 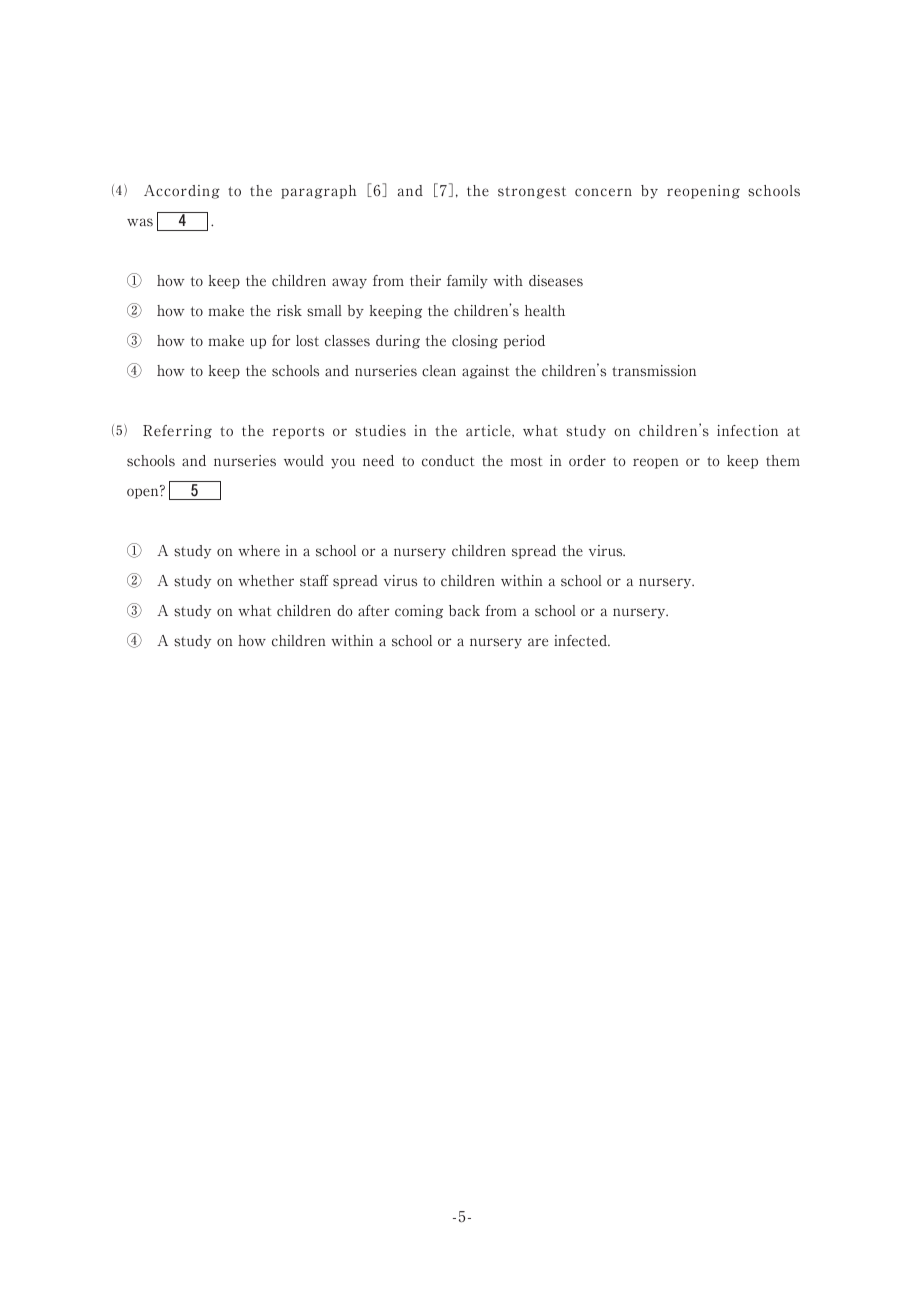 I want to click on According, so click(x=182, y=192).
